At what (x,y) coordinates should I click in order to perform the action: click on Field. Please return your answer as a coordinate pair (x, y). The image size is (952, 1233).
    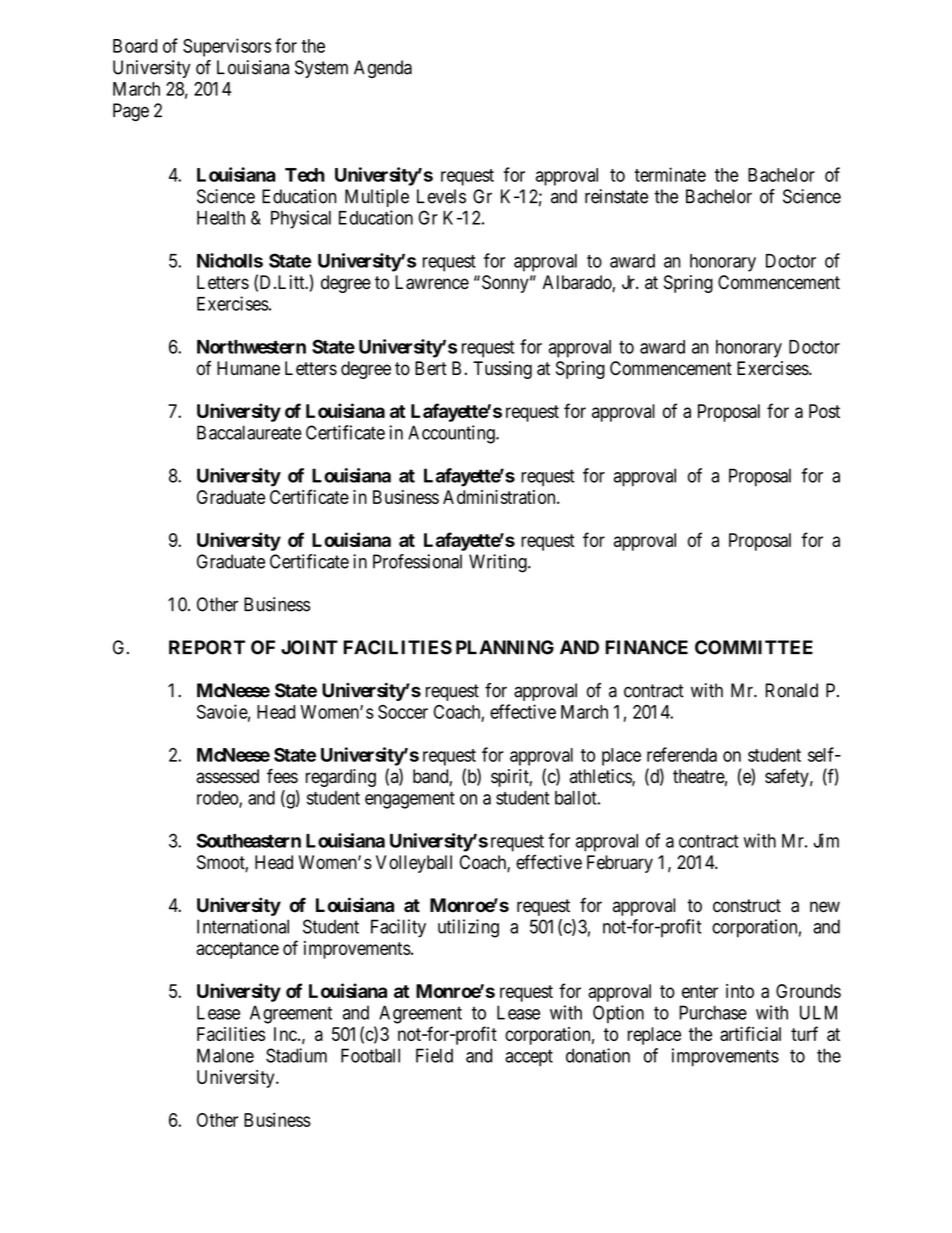
    Looking at the image, I should click on (434, 1055).
